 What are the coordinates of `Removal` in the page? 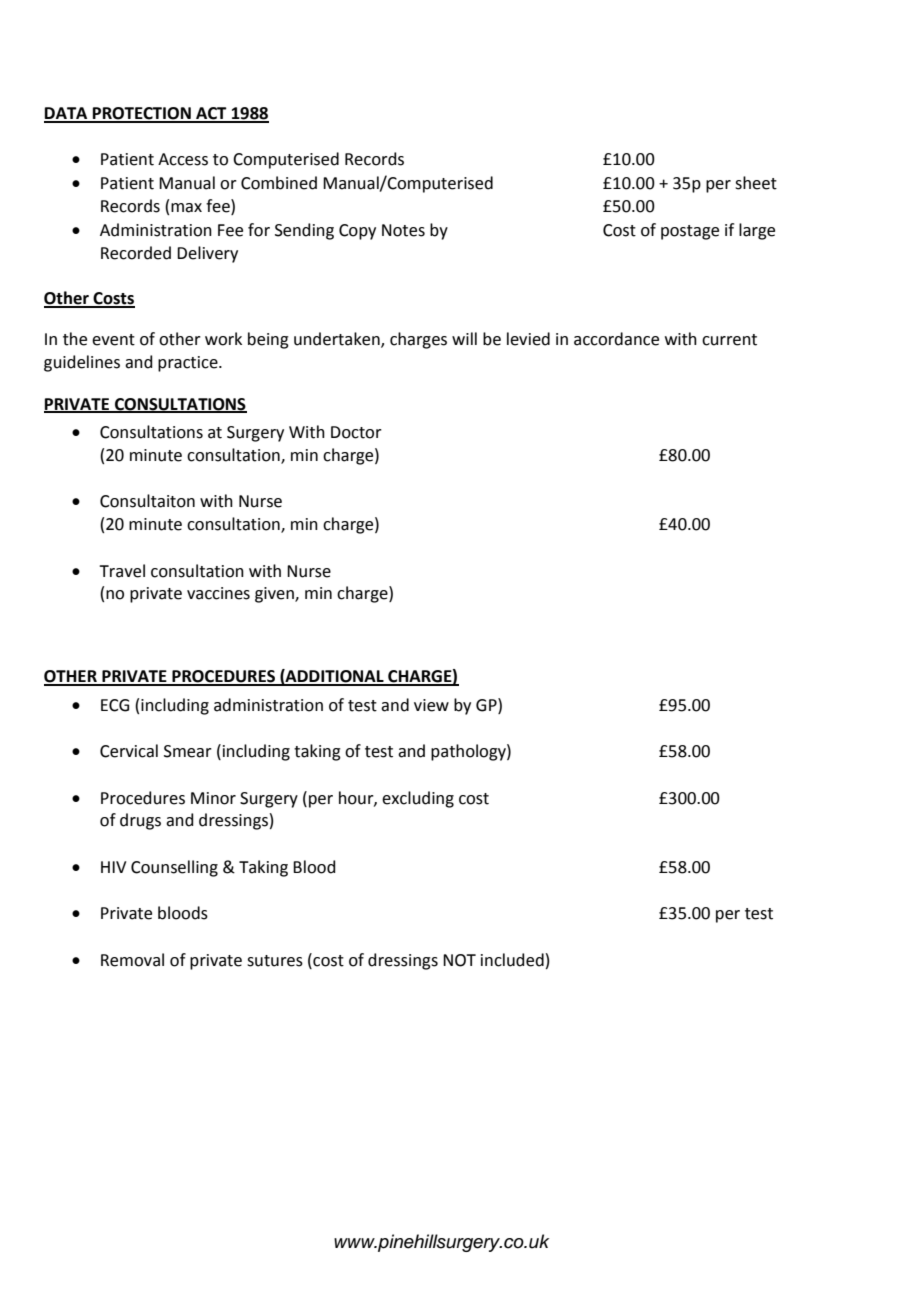 It's located at (132, 960).
